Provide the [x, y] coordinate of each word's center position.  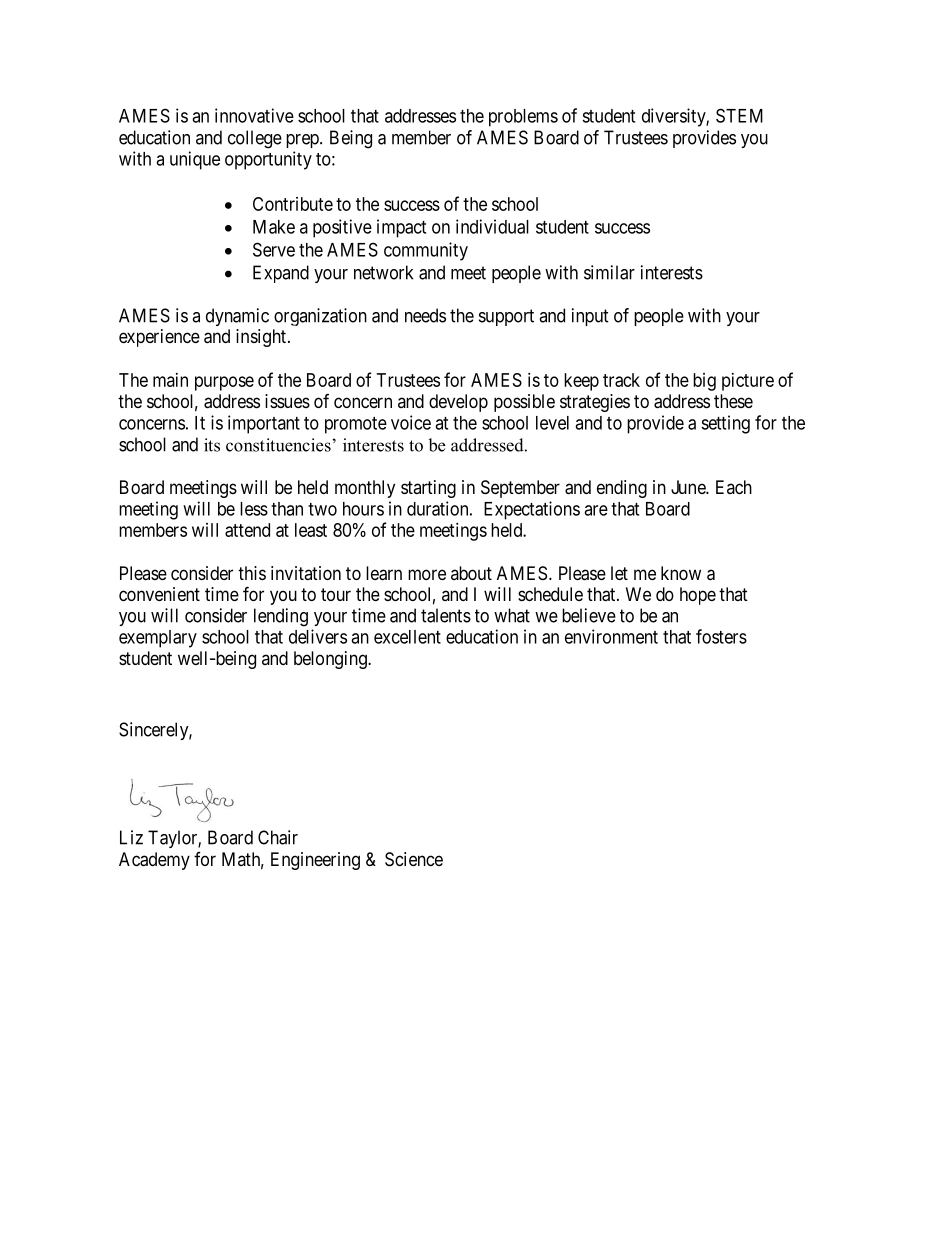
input [590, 317]
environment [611, 636]
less [254, 509]
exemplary [158, 639]
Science [414, 859]
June [689, 487]
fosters [721, 636]
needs [425, 315]
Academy [154, 861]
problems [523, 118]
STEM [739, 115]
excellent [407, 637]
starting [428, 489]
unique [195, 160]
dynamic [237, 317]
